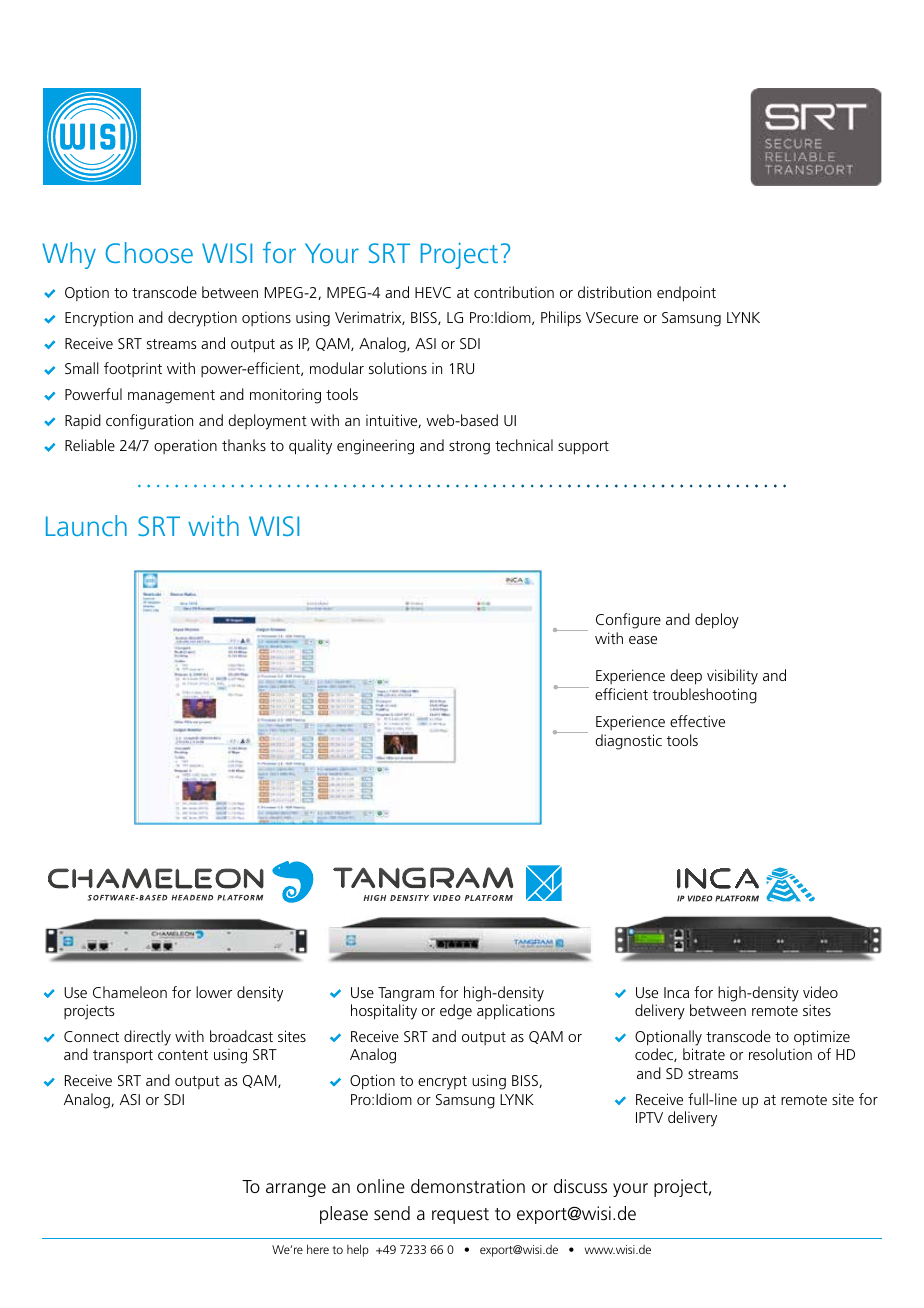 The height and width of the document is (1308, 924). I want to click on diagnostic, so click(629, 742).
